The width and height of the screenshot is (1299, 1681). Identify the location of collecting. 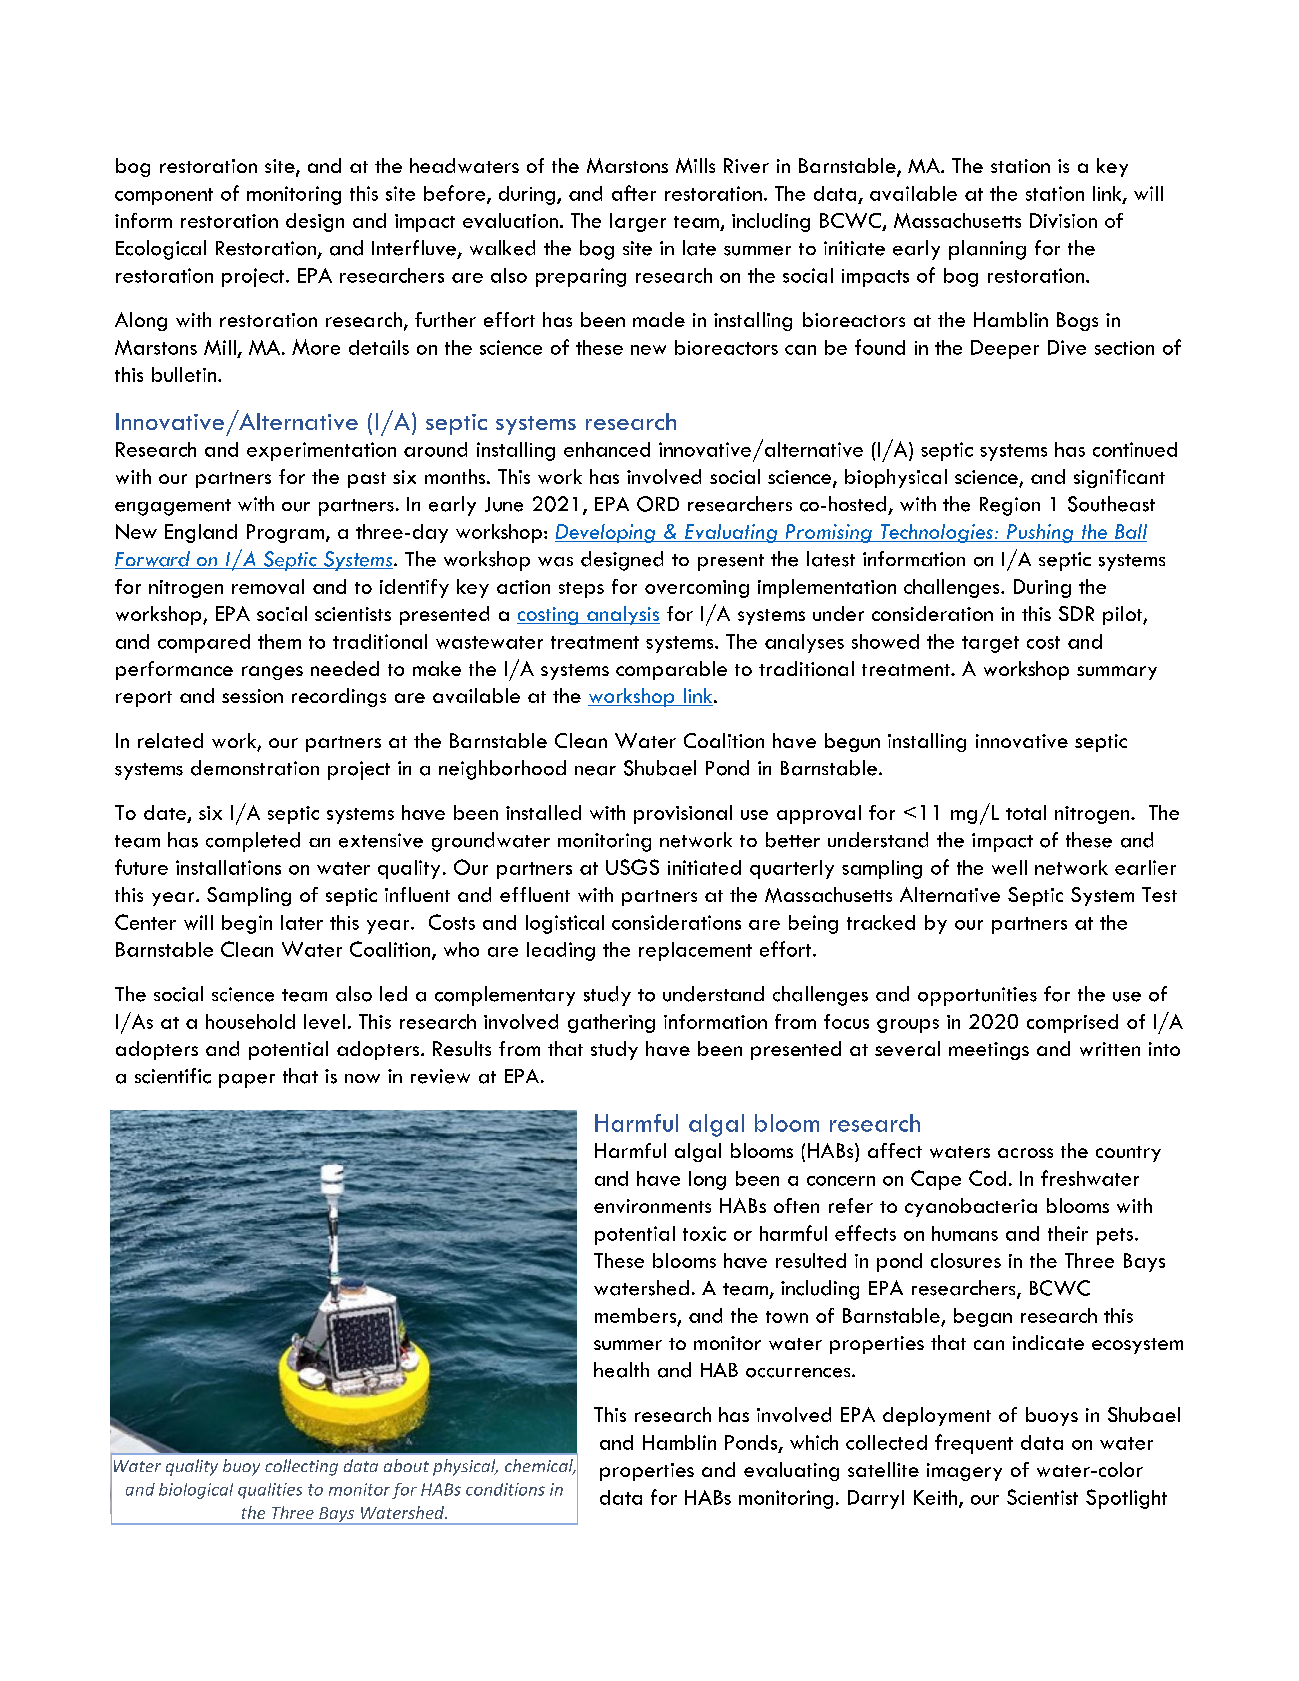
(301, 1467).
